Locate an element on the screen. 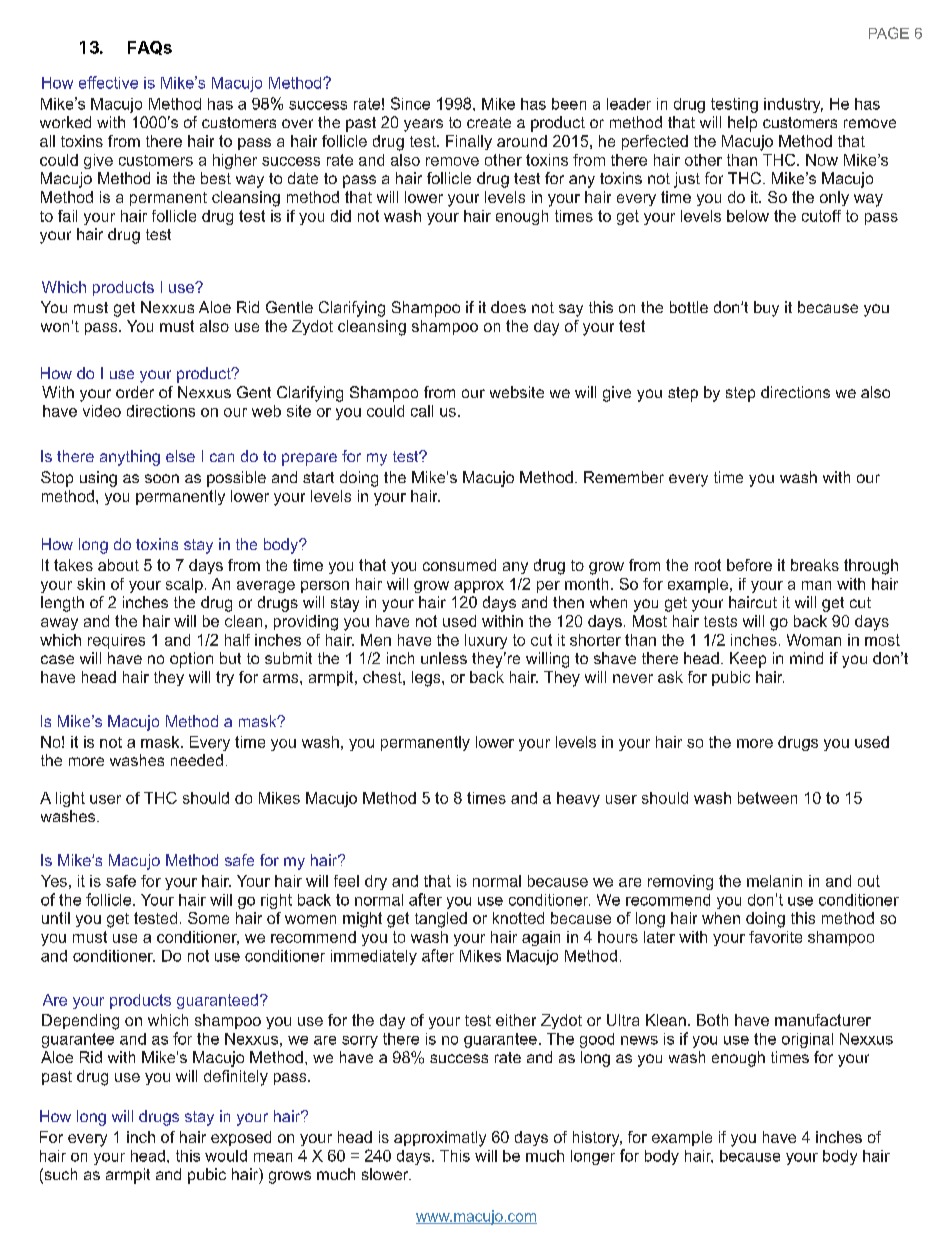 The image size is (952, 1233). industry is located at coordinates (793, 105).
